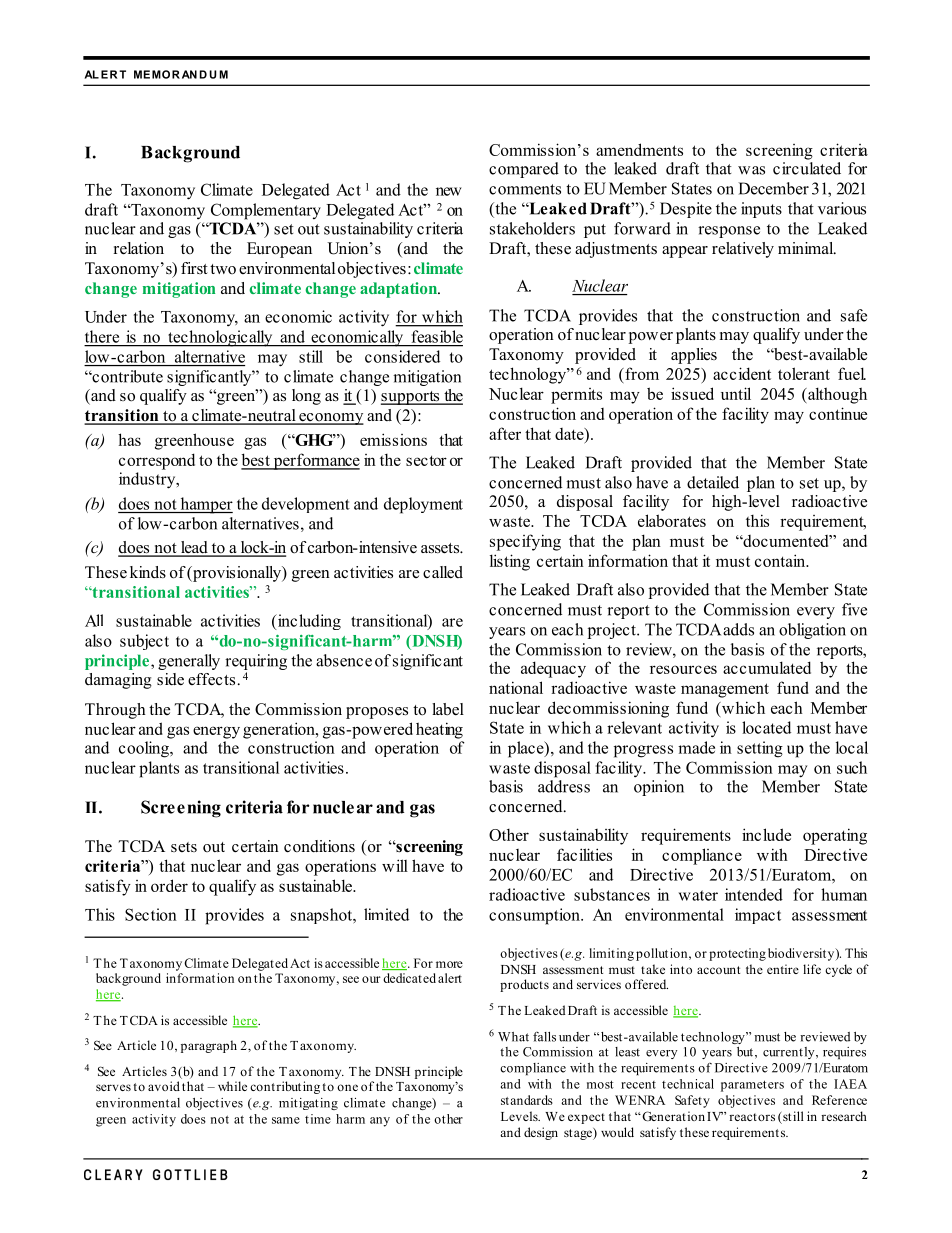  What do you see at coordinates (738, 629) in the screenshot?
I see `adds` at bounding box center [738, 629].
